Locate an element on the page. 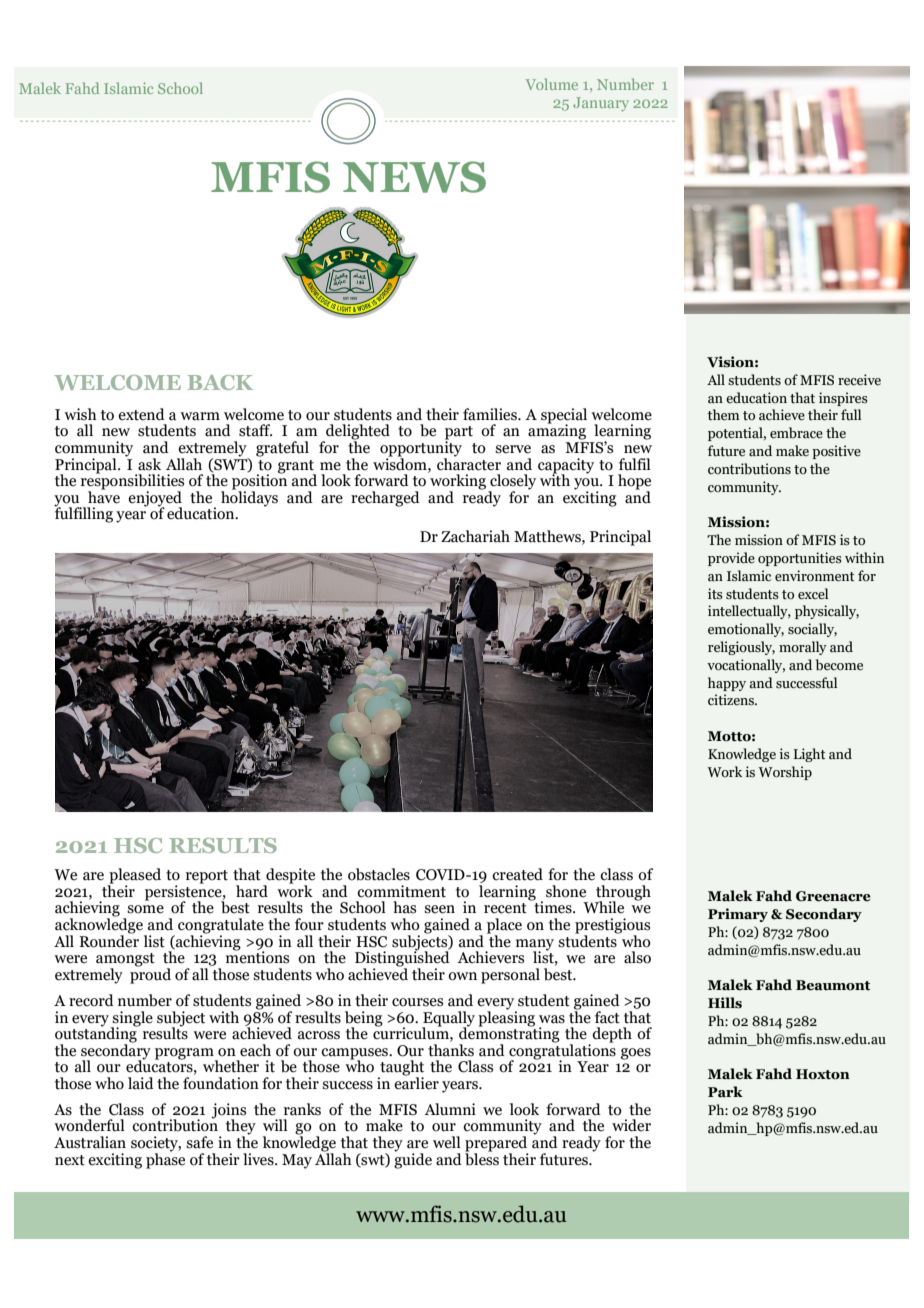 The height and width of the document is (1308, 924). Volume is located at coordinates (552, 84).
